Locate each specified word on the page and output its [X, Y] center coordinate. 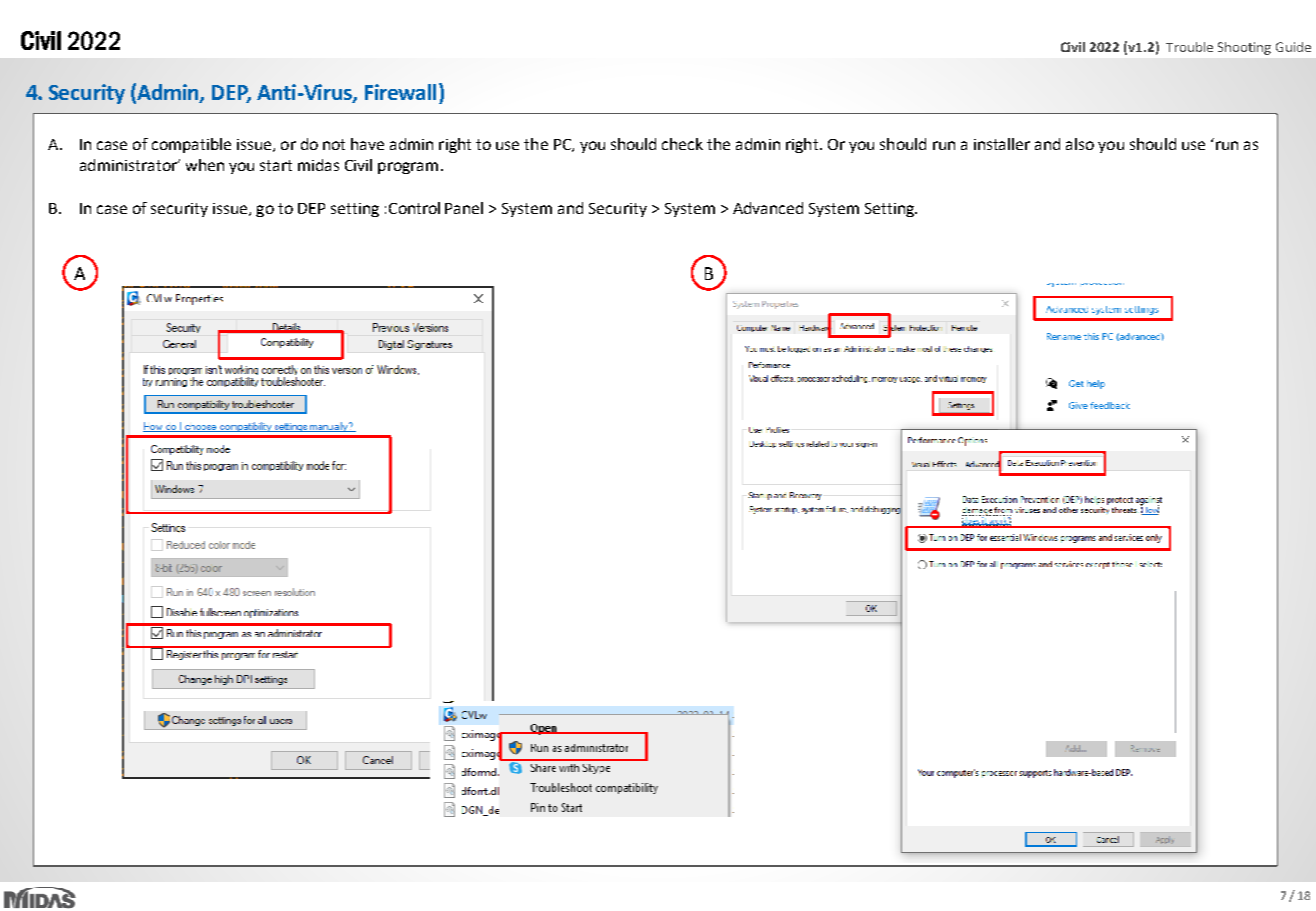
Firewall [400, 92]
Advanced [768, 208]
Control [414, 208]
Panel [464, 208]
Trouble [1189, 47]
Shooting [1244, 48]
